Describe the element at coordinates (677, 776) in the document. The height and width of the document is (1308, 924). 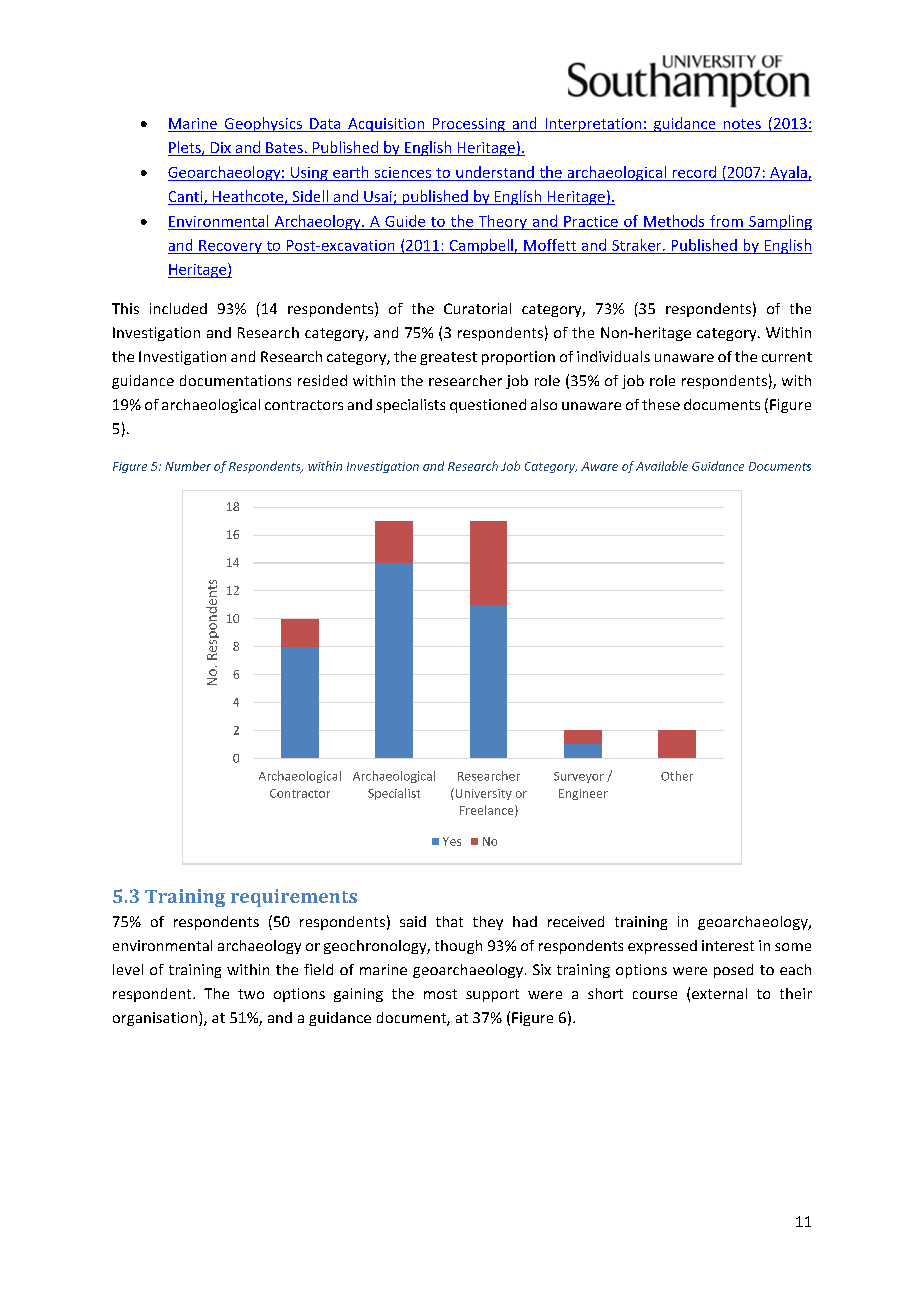
I see `Other` at that location.
